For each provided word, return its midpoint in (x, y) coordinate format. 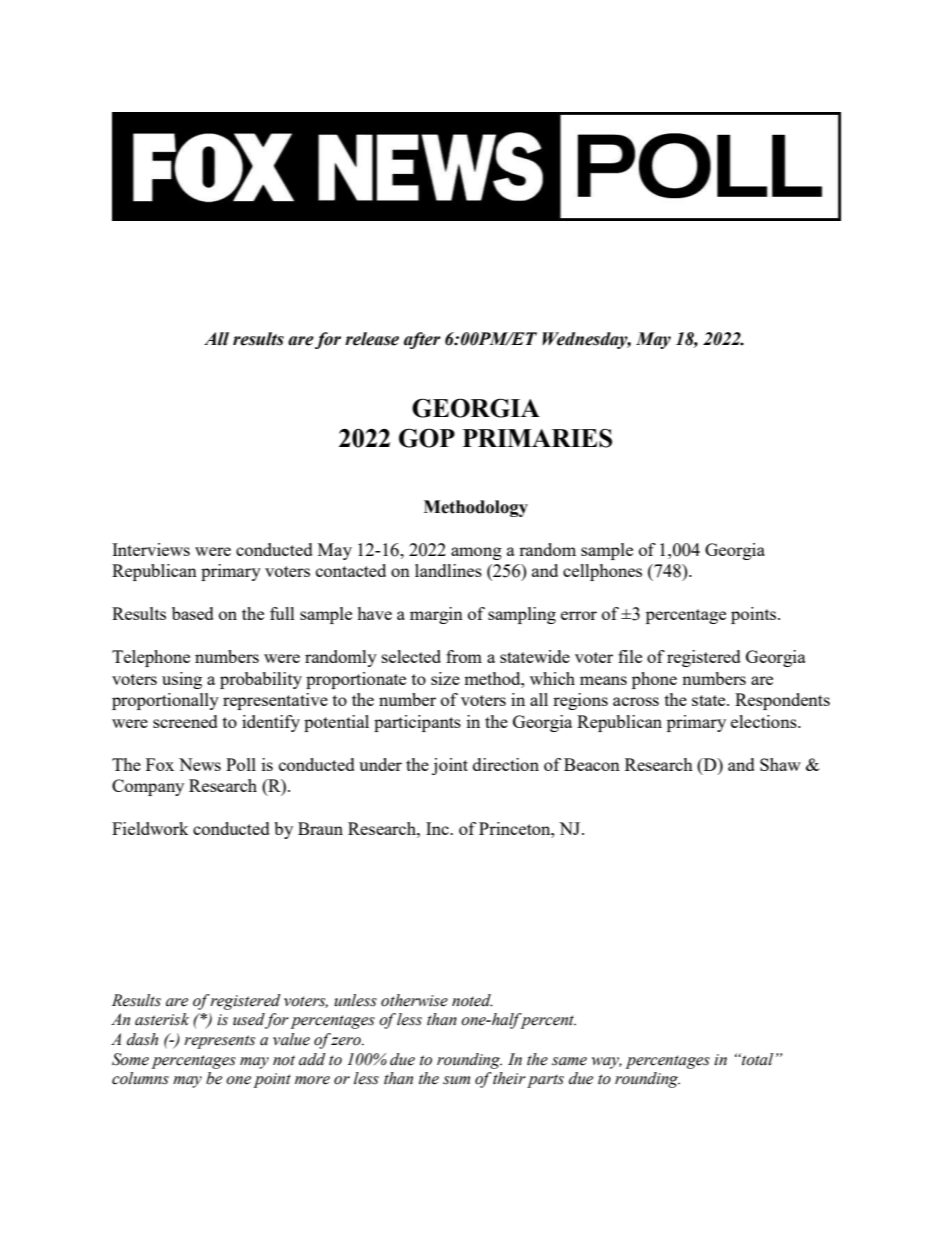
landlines (448, 570)
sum (456, 1080)
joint (450, 766)
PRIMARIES (537, 438)
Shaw (780, 764)
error (579, 615)
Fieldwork (150, 828)
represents (219, 1042)
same (569, 1061)
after (422, 340)
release (372, 339)
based (193, 613)
